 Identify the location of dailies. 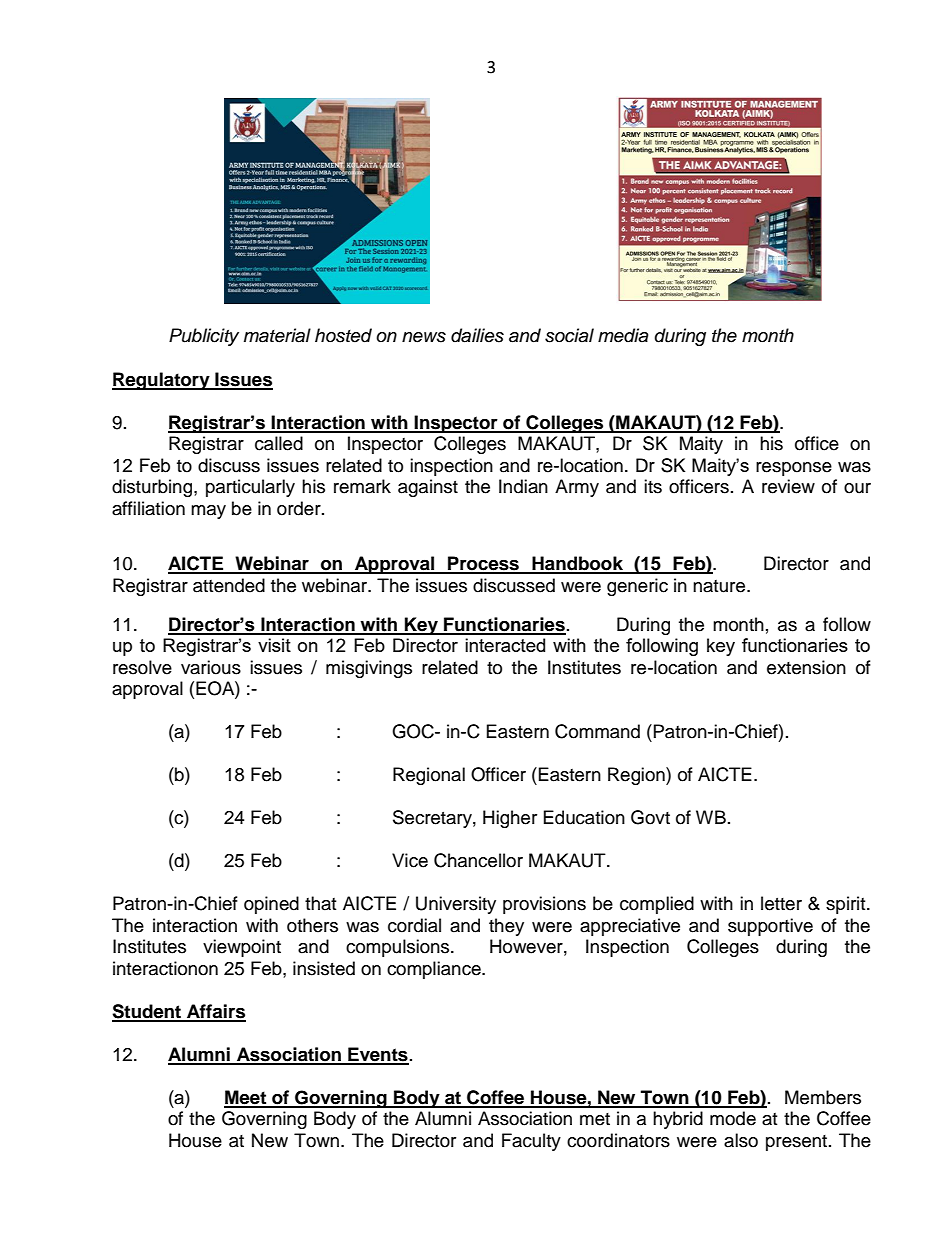
(477, 335).
